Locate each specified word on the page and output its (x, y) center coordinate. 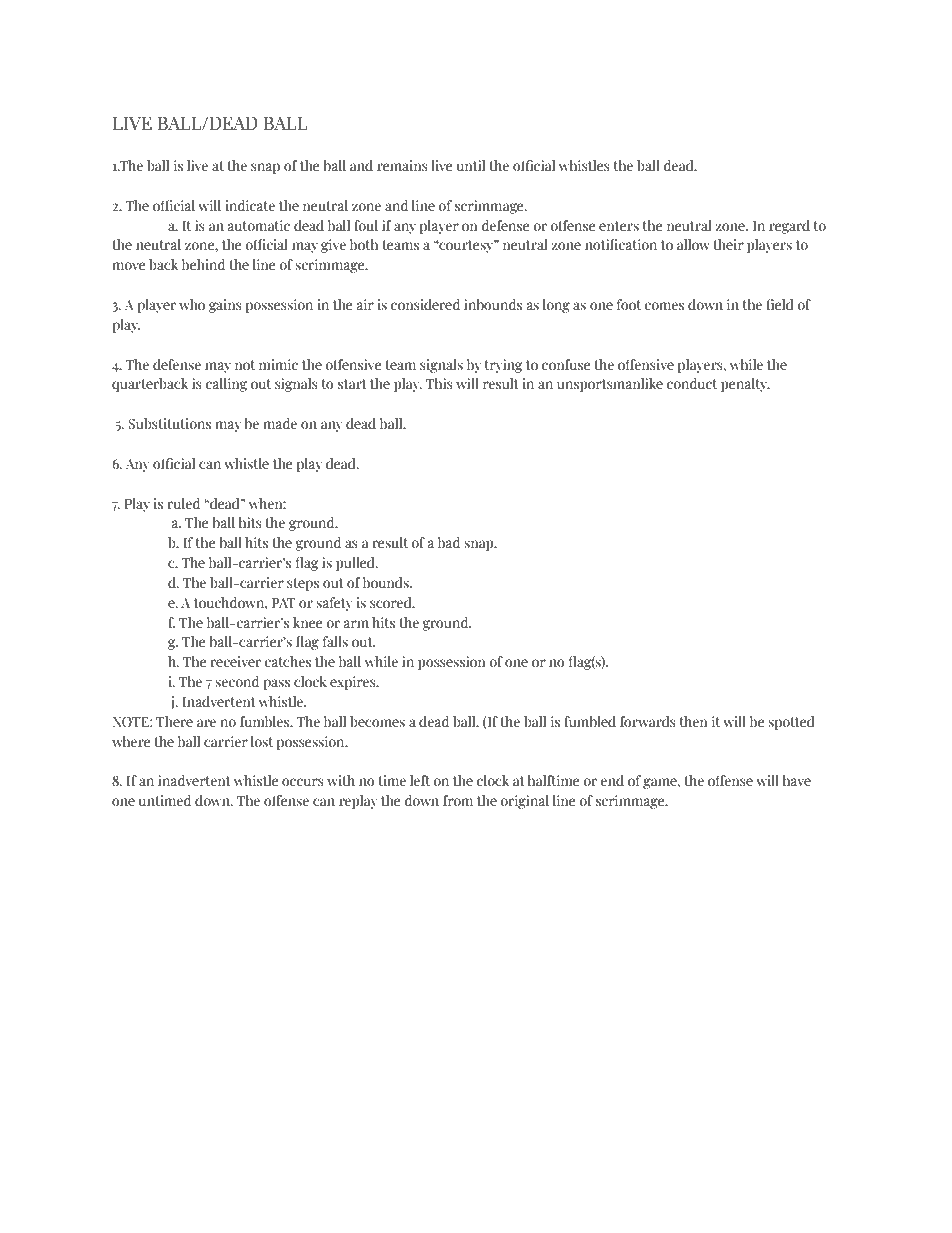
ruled (183, 503)
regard (789, 227)
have (797, 780)
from (458, 800)
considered (425, 304)
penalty (745, 385)
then (693, 721)
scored (392, 602)
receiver (235, 661)
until (471, 165)
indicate (250, 205)
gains (225, 306)
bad (449, 542)
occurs (303, 782)
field (780, 304)
